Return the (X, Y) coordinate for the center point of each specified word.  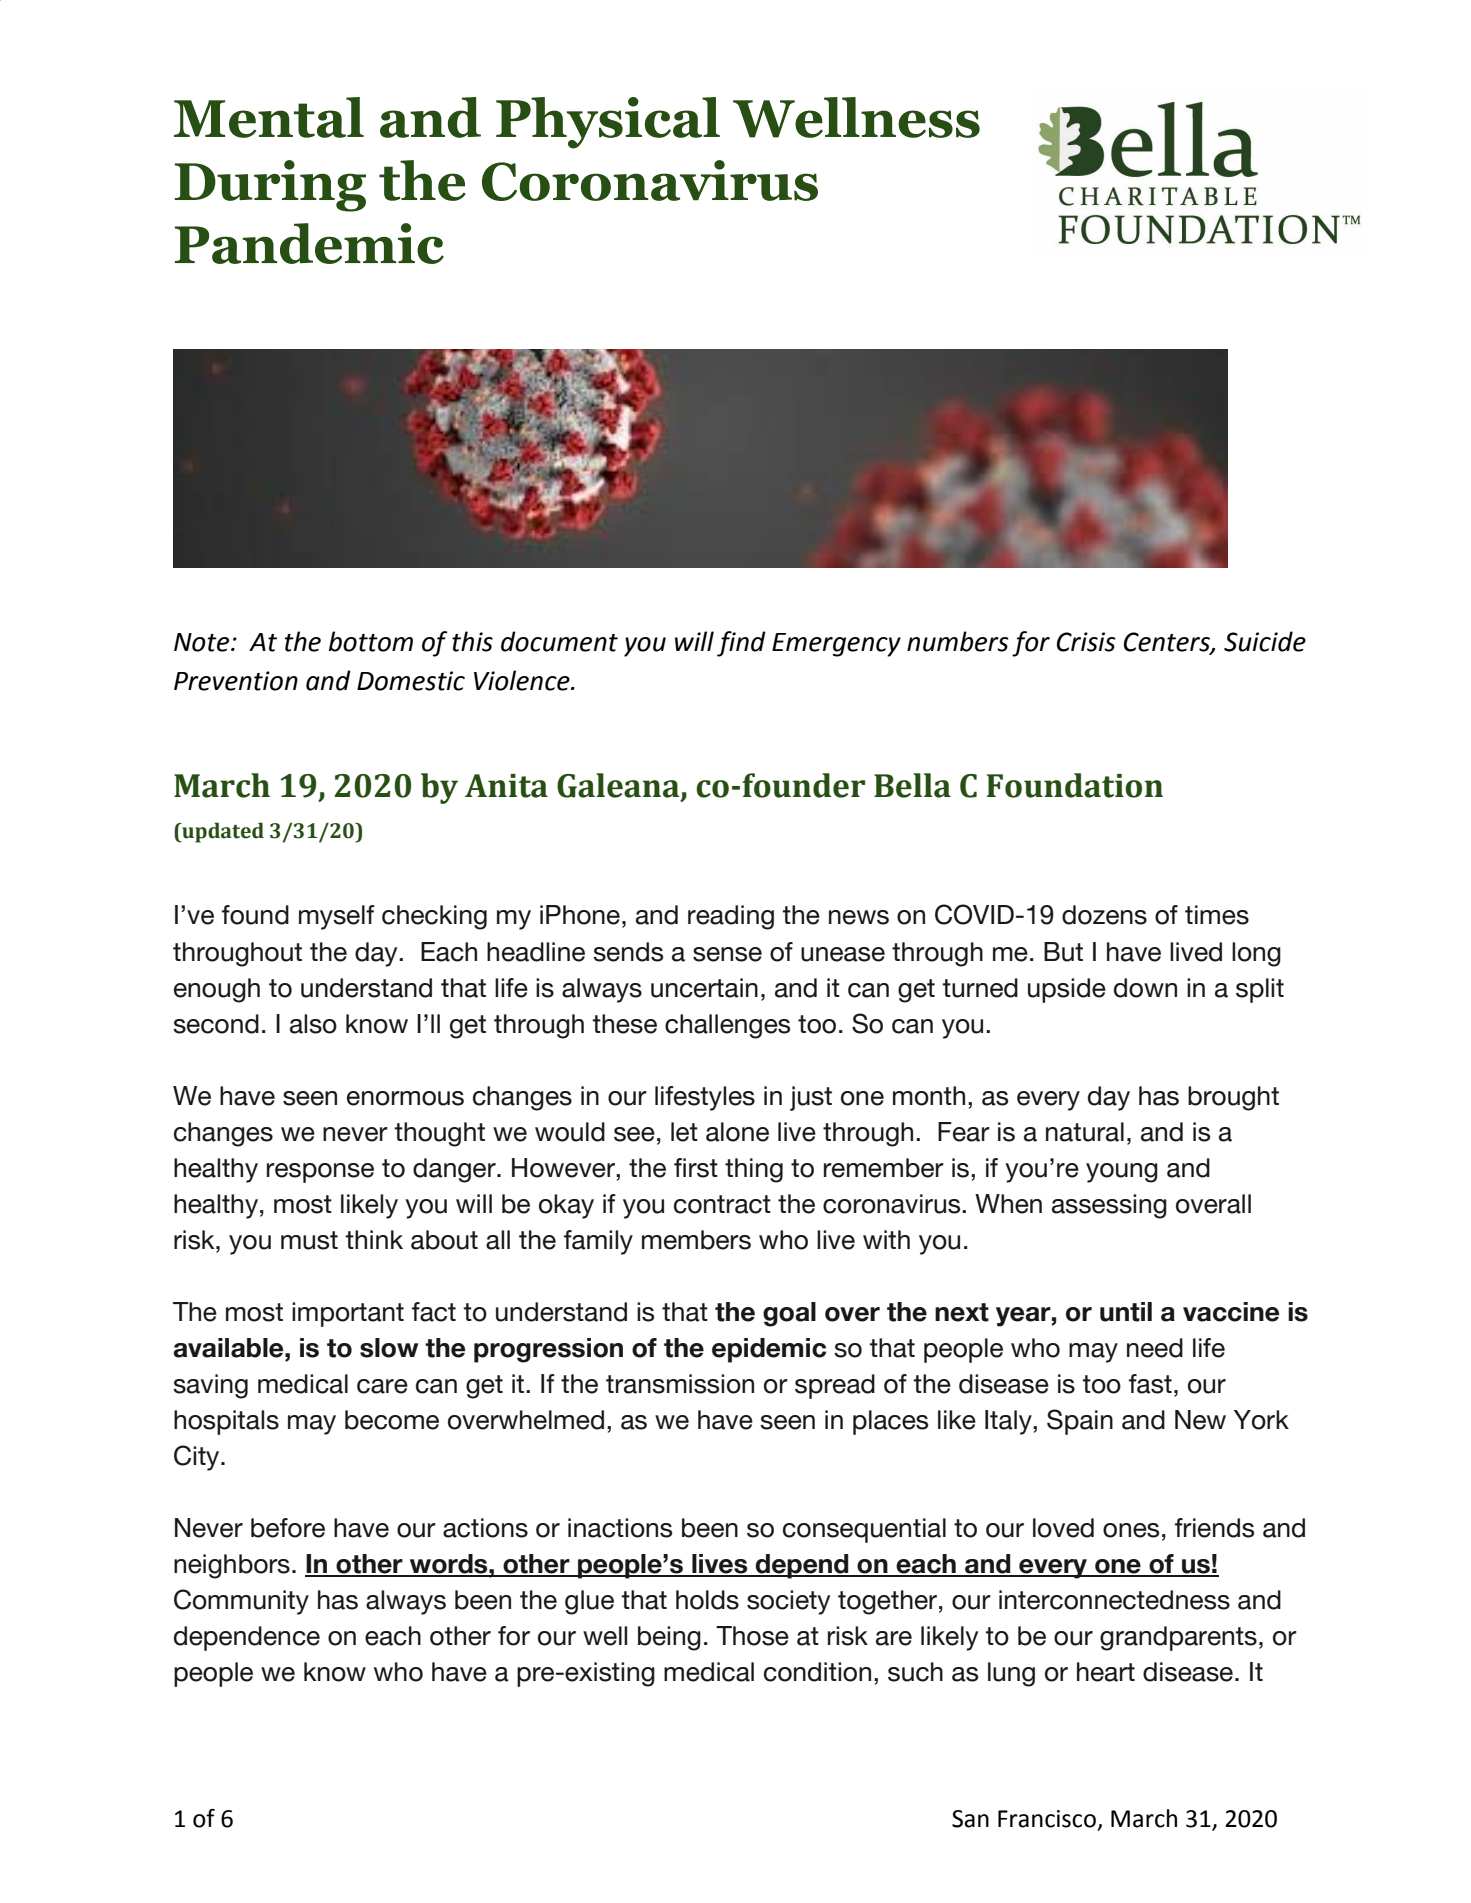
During (270, 186)
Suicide (1265, 641)
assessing (1109, 1206)
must (309, 1240)
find (741, 644)
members (696, 1240)
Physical (608, 123)
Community (241, 1602)
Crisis (1086, 642)
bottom (371, 641)
